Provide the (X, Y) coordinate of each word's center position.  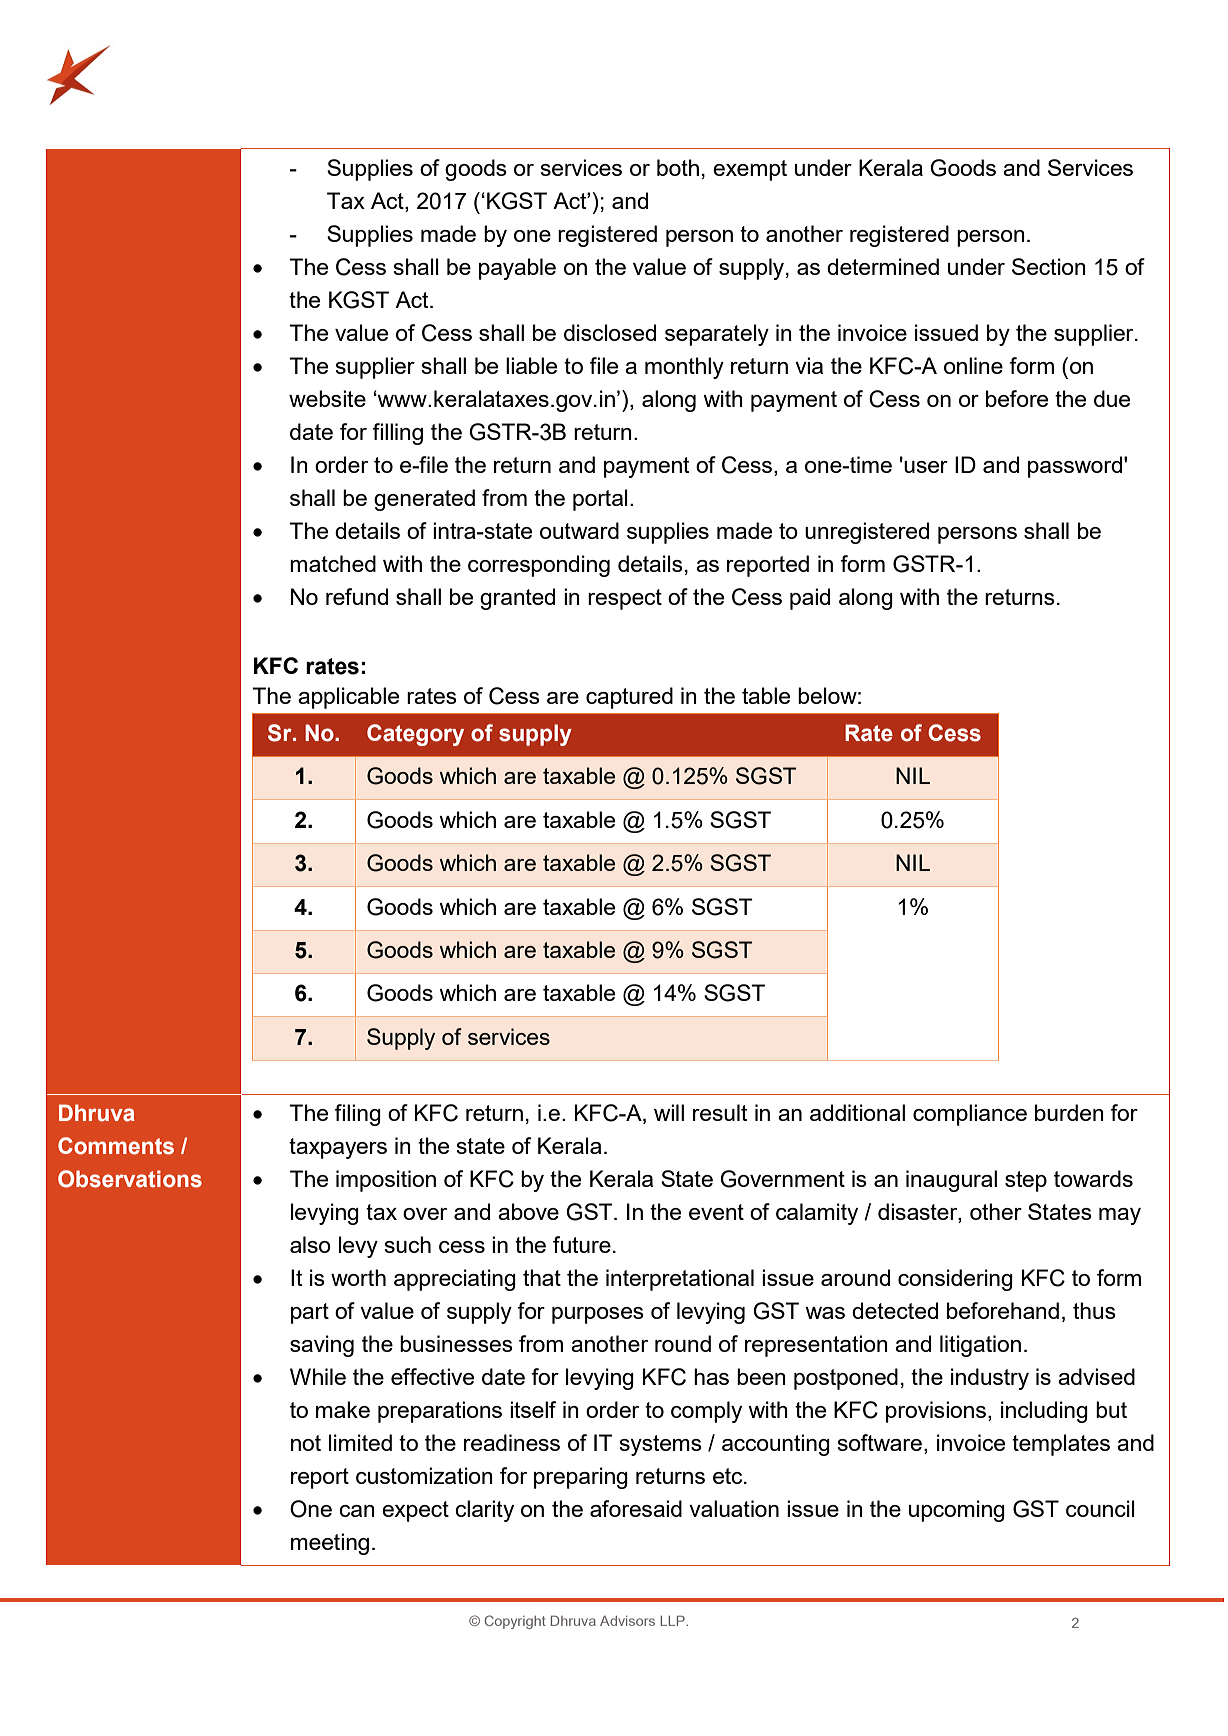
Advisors (627, 1621)
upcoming (957, 1511)
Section (1049, 266)
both (678, 167)
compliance (970, 1115)
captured (629, 698)
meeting (330, 1544)
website (327, 398)
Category (415, 735)
